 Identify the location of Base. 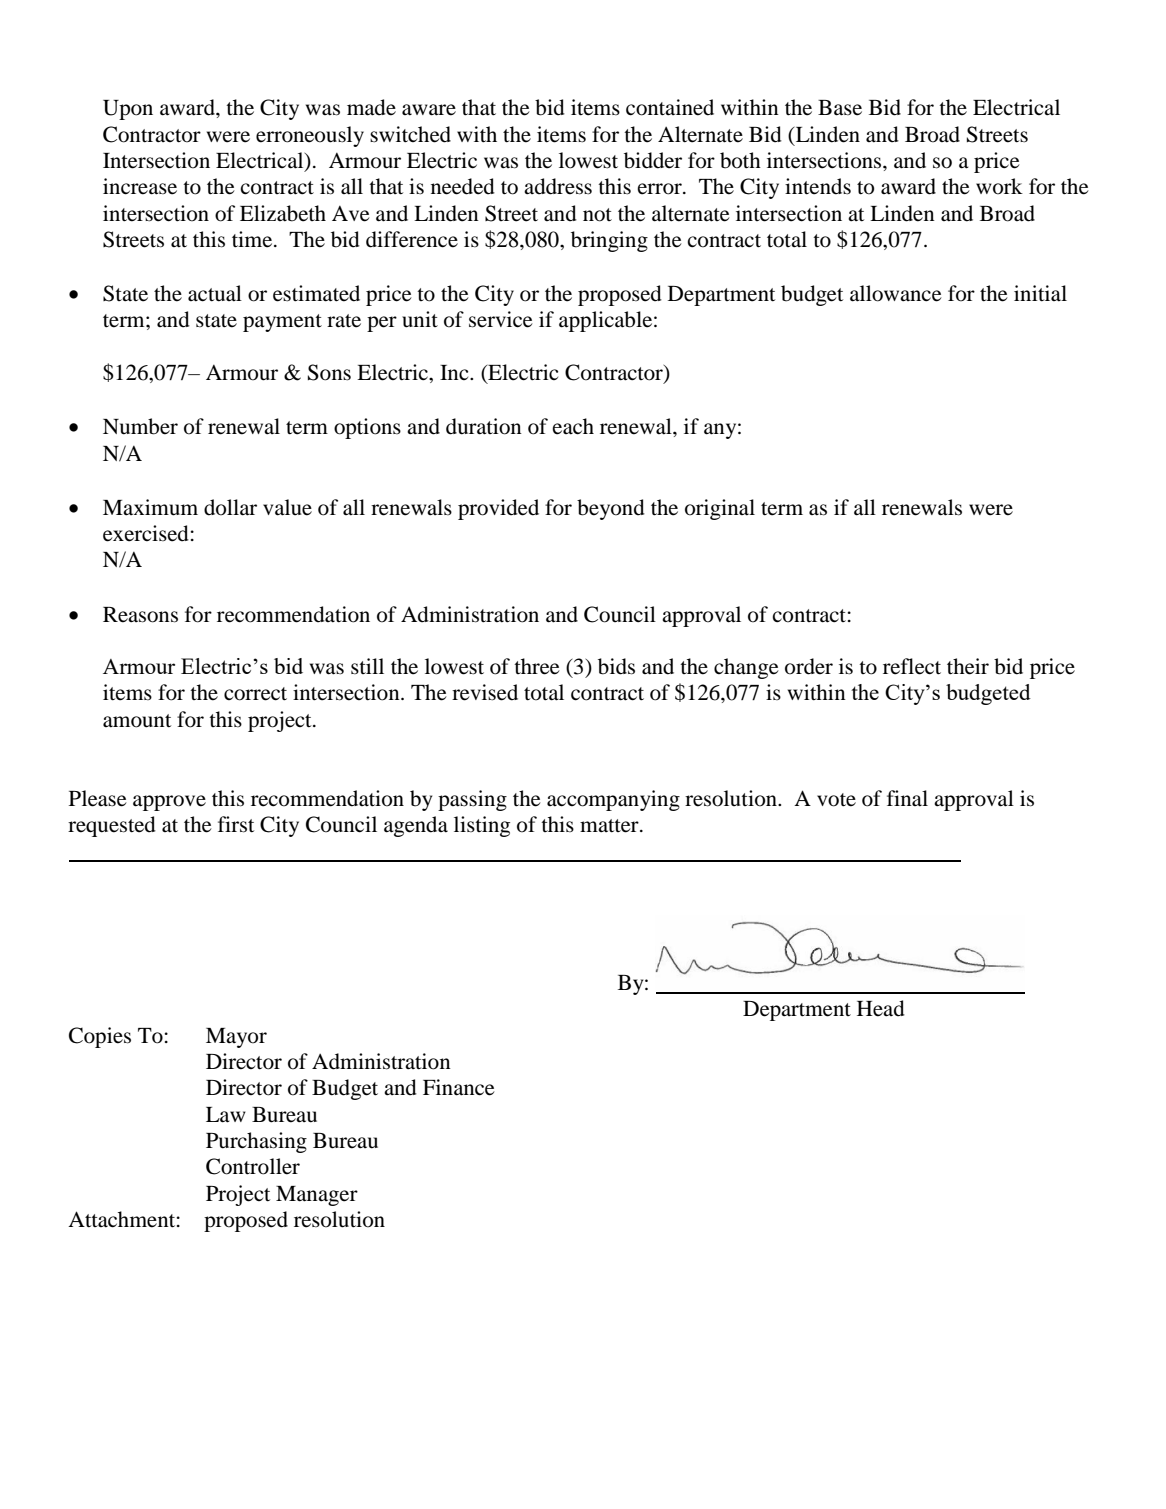
(840, 108).
